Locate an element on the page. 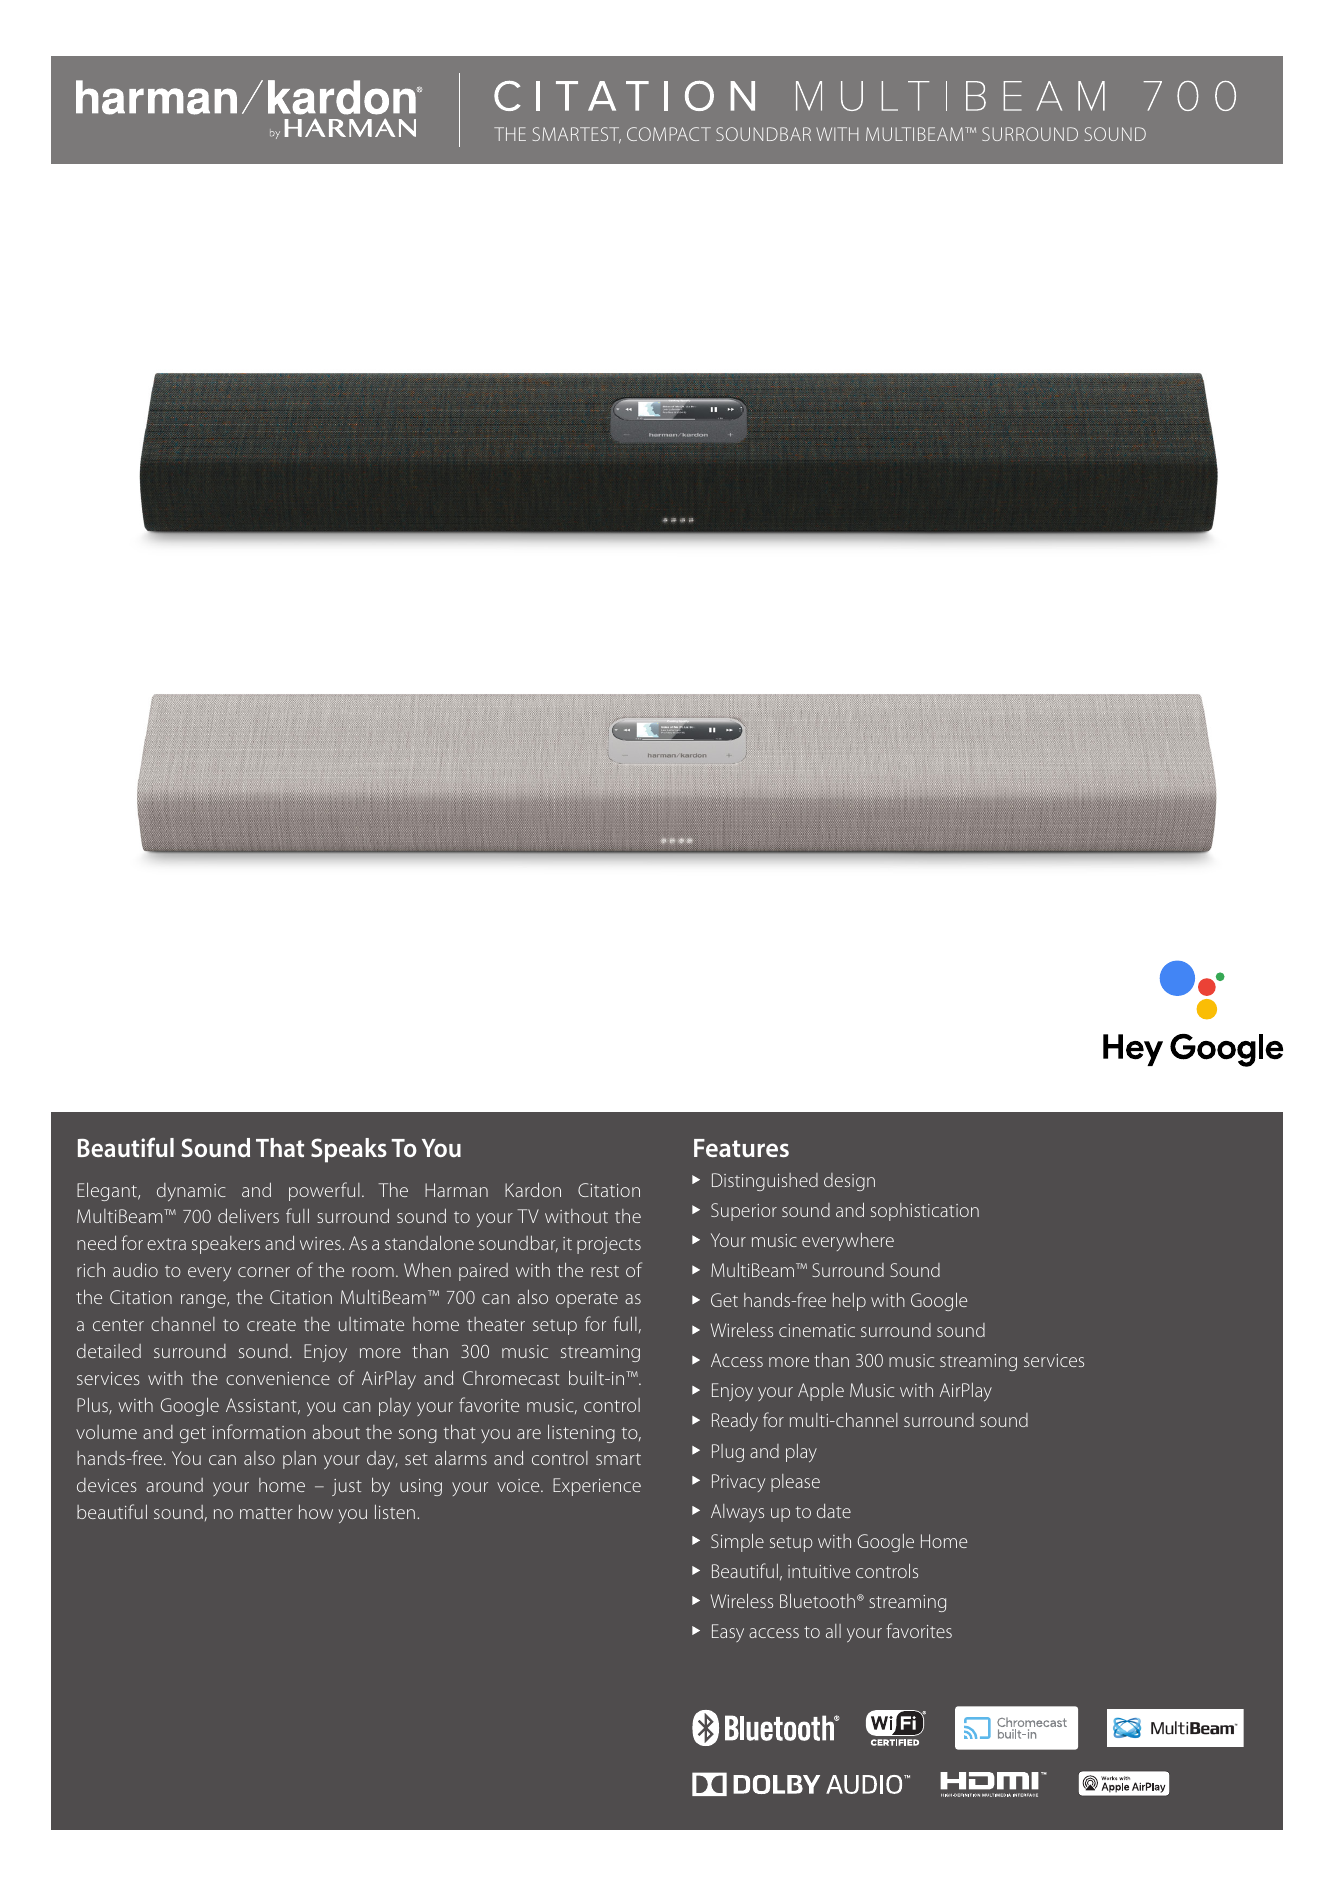 This document has width=1334, height=1886. COMPACT is located at coordinates (669, 134).
